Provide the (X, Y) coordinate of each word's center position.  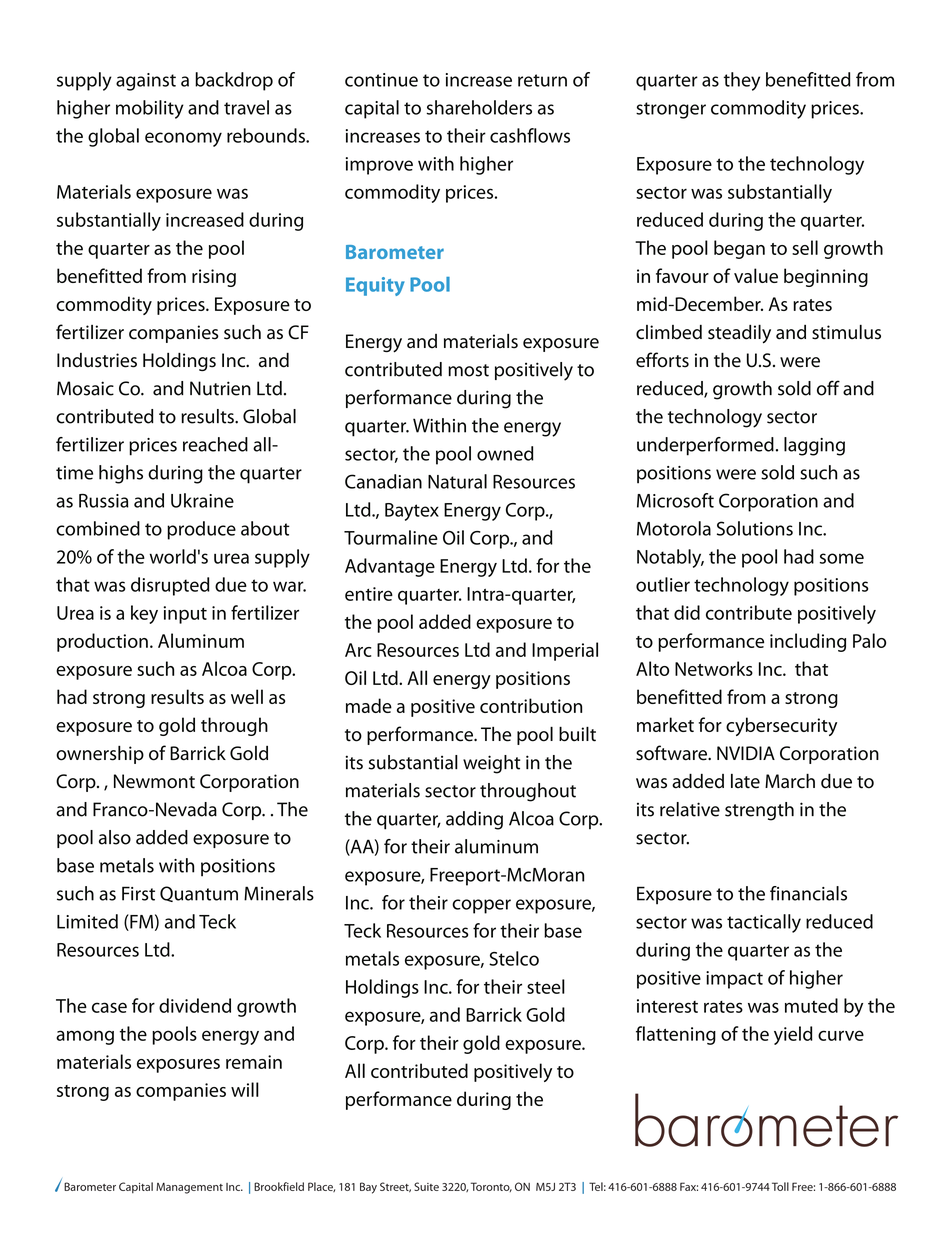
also (115, 837)
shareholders (479, 107)
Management (189, 1188)
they (742, 81)
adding (474, 820)
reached (215, 444)
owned (505, 453)
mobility (150, 109)
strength (759, 811)
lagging (814, 446)
